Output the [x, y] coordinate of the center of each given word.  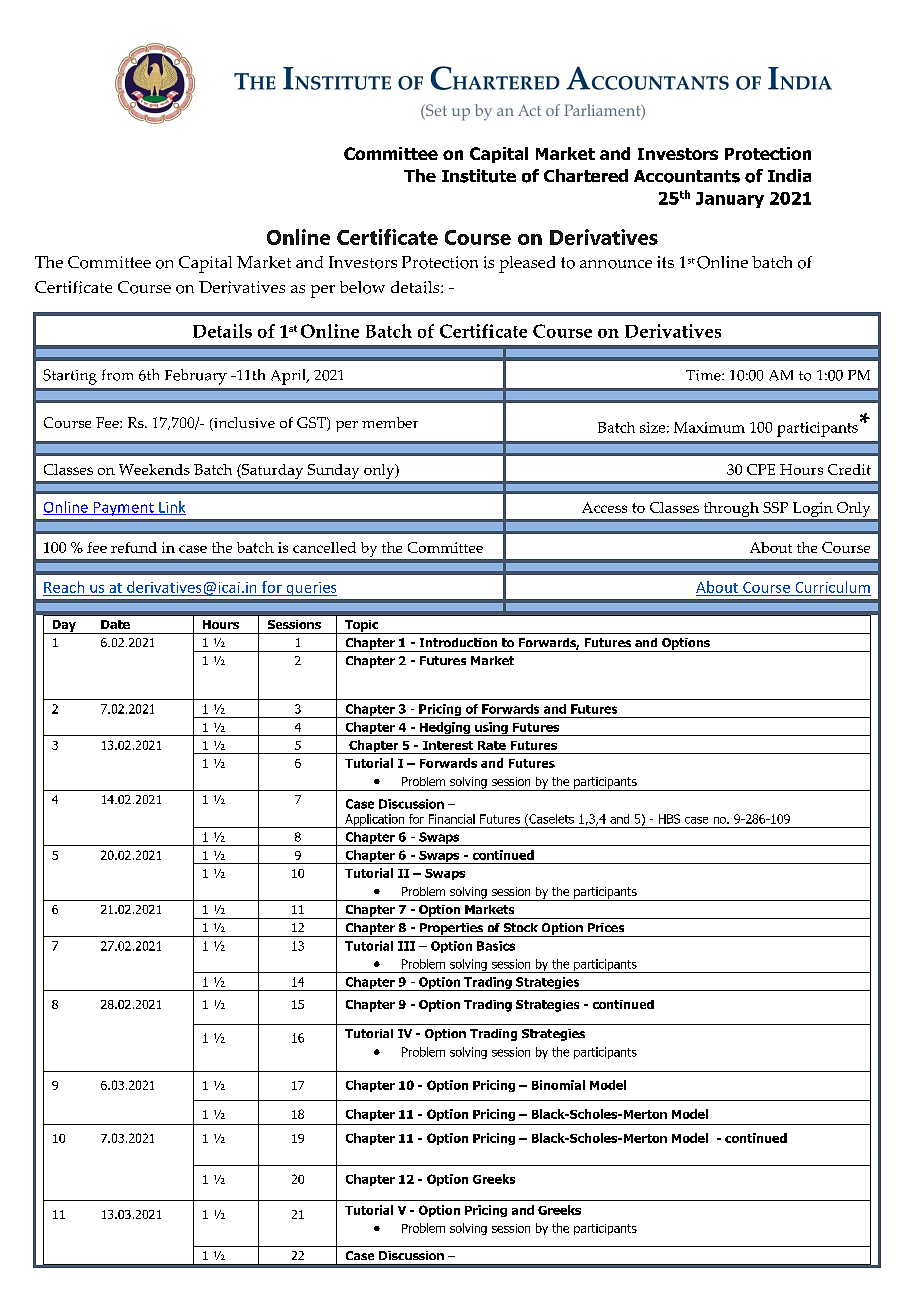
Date [115, 624]
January [730, 200]
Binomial [558, 1085]
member [390, 422]
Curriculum [833, 587]
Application [375, 821]
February [196, 377]
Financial [452, 819]
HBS [669, 819]
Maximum [709, 427]
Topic [362, 627]
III [406, 946]
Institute [479, 176]
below [362, 287]
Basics [496, 946]
